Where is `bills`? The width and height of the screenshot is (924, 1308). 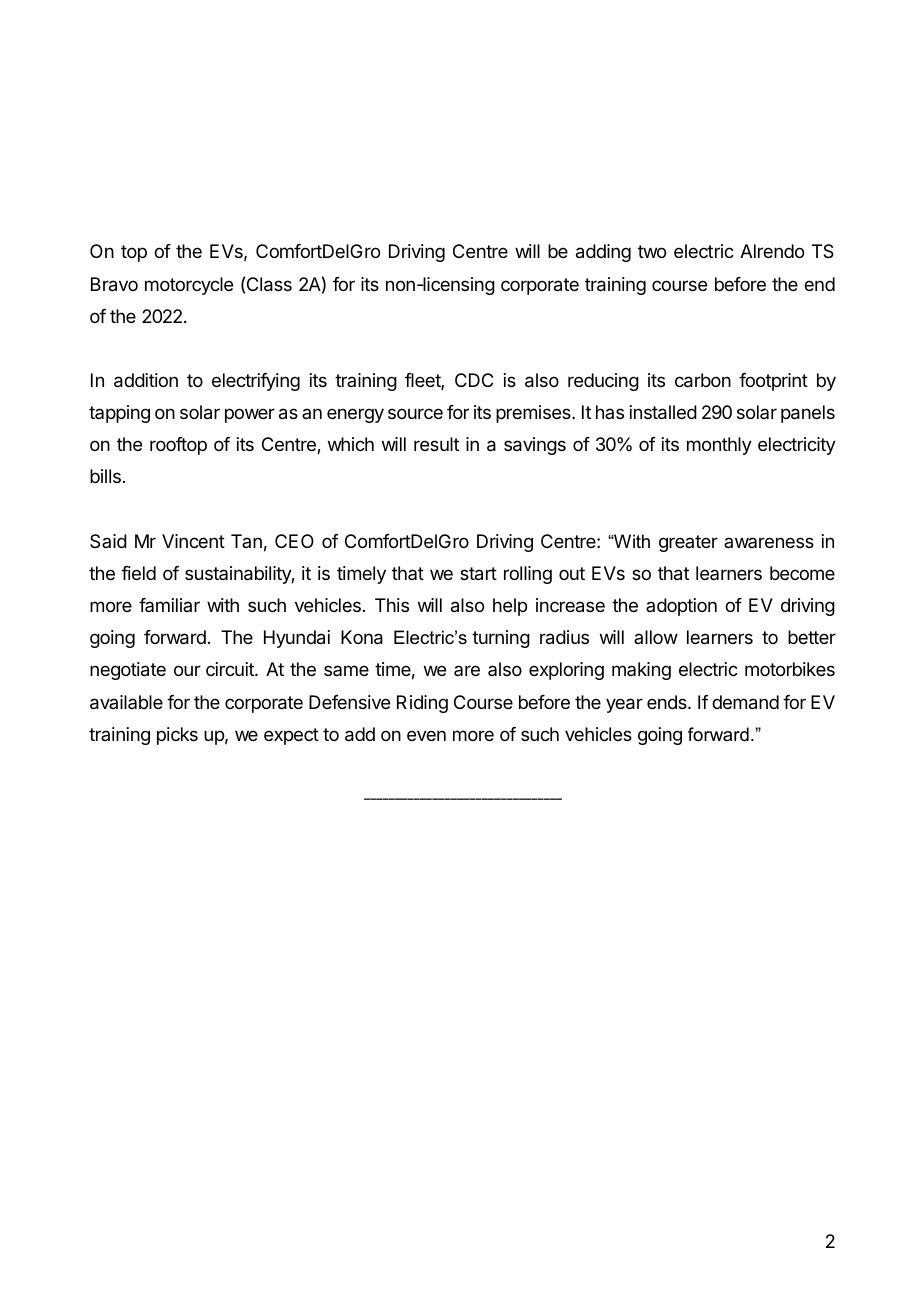
bills is located at coordinates (105, 476).
